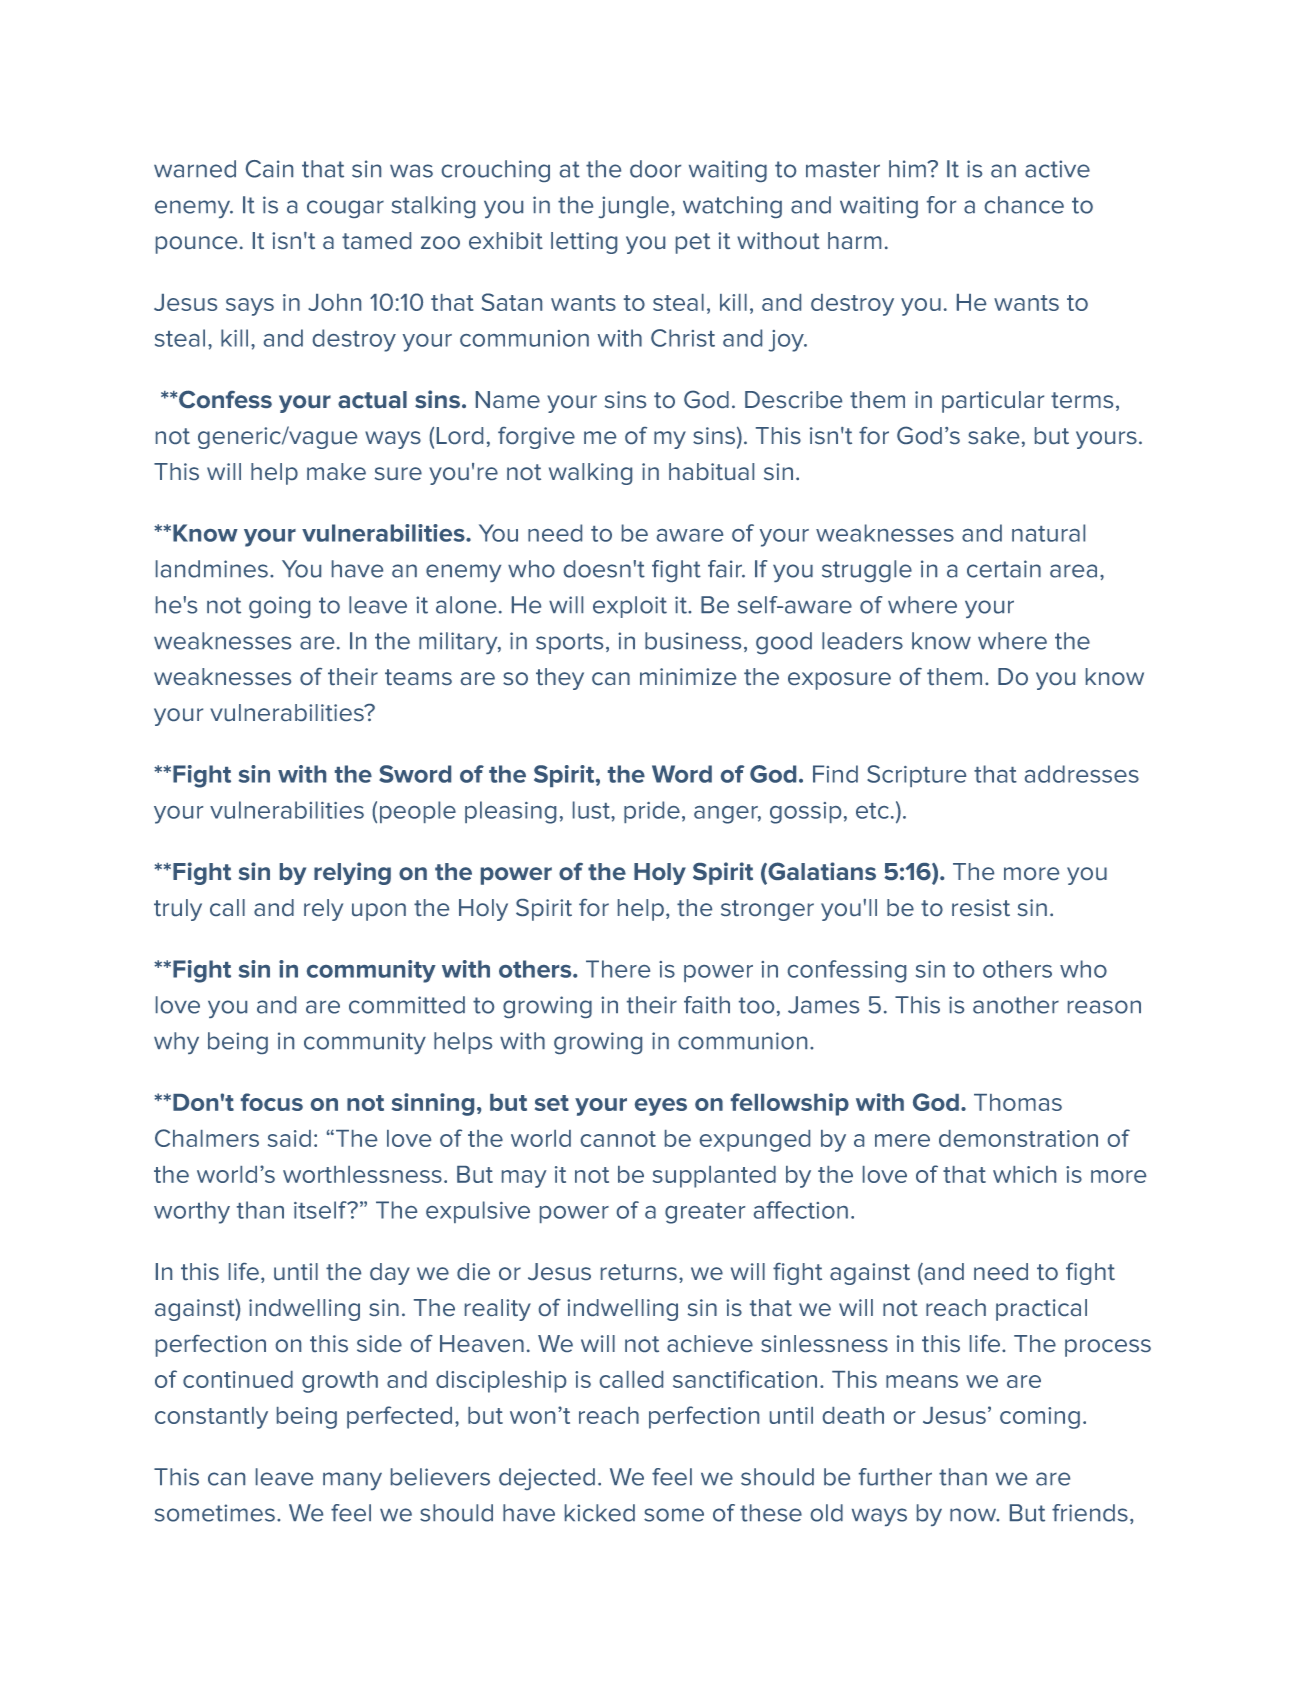 The image size is (1308, 1692). Describe the element at coordinates (352, 1481) in the screenshot. I see `many` at that location.
